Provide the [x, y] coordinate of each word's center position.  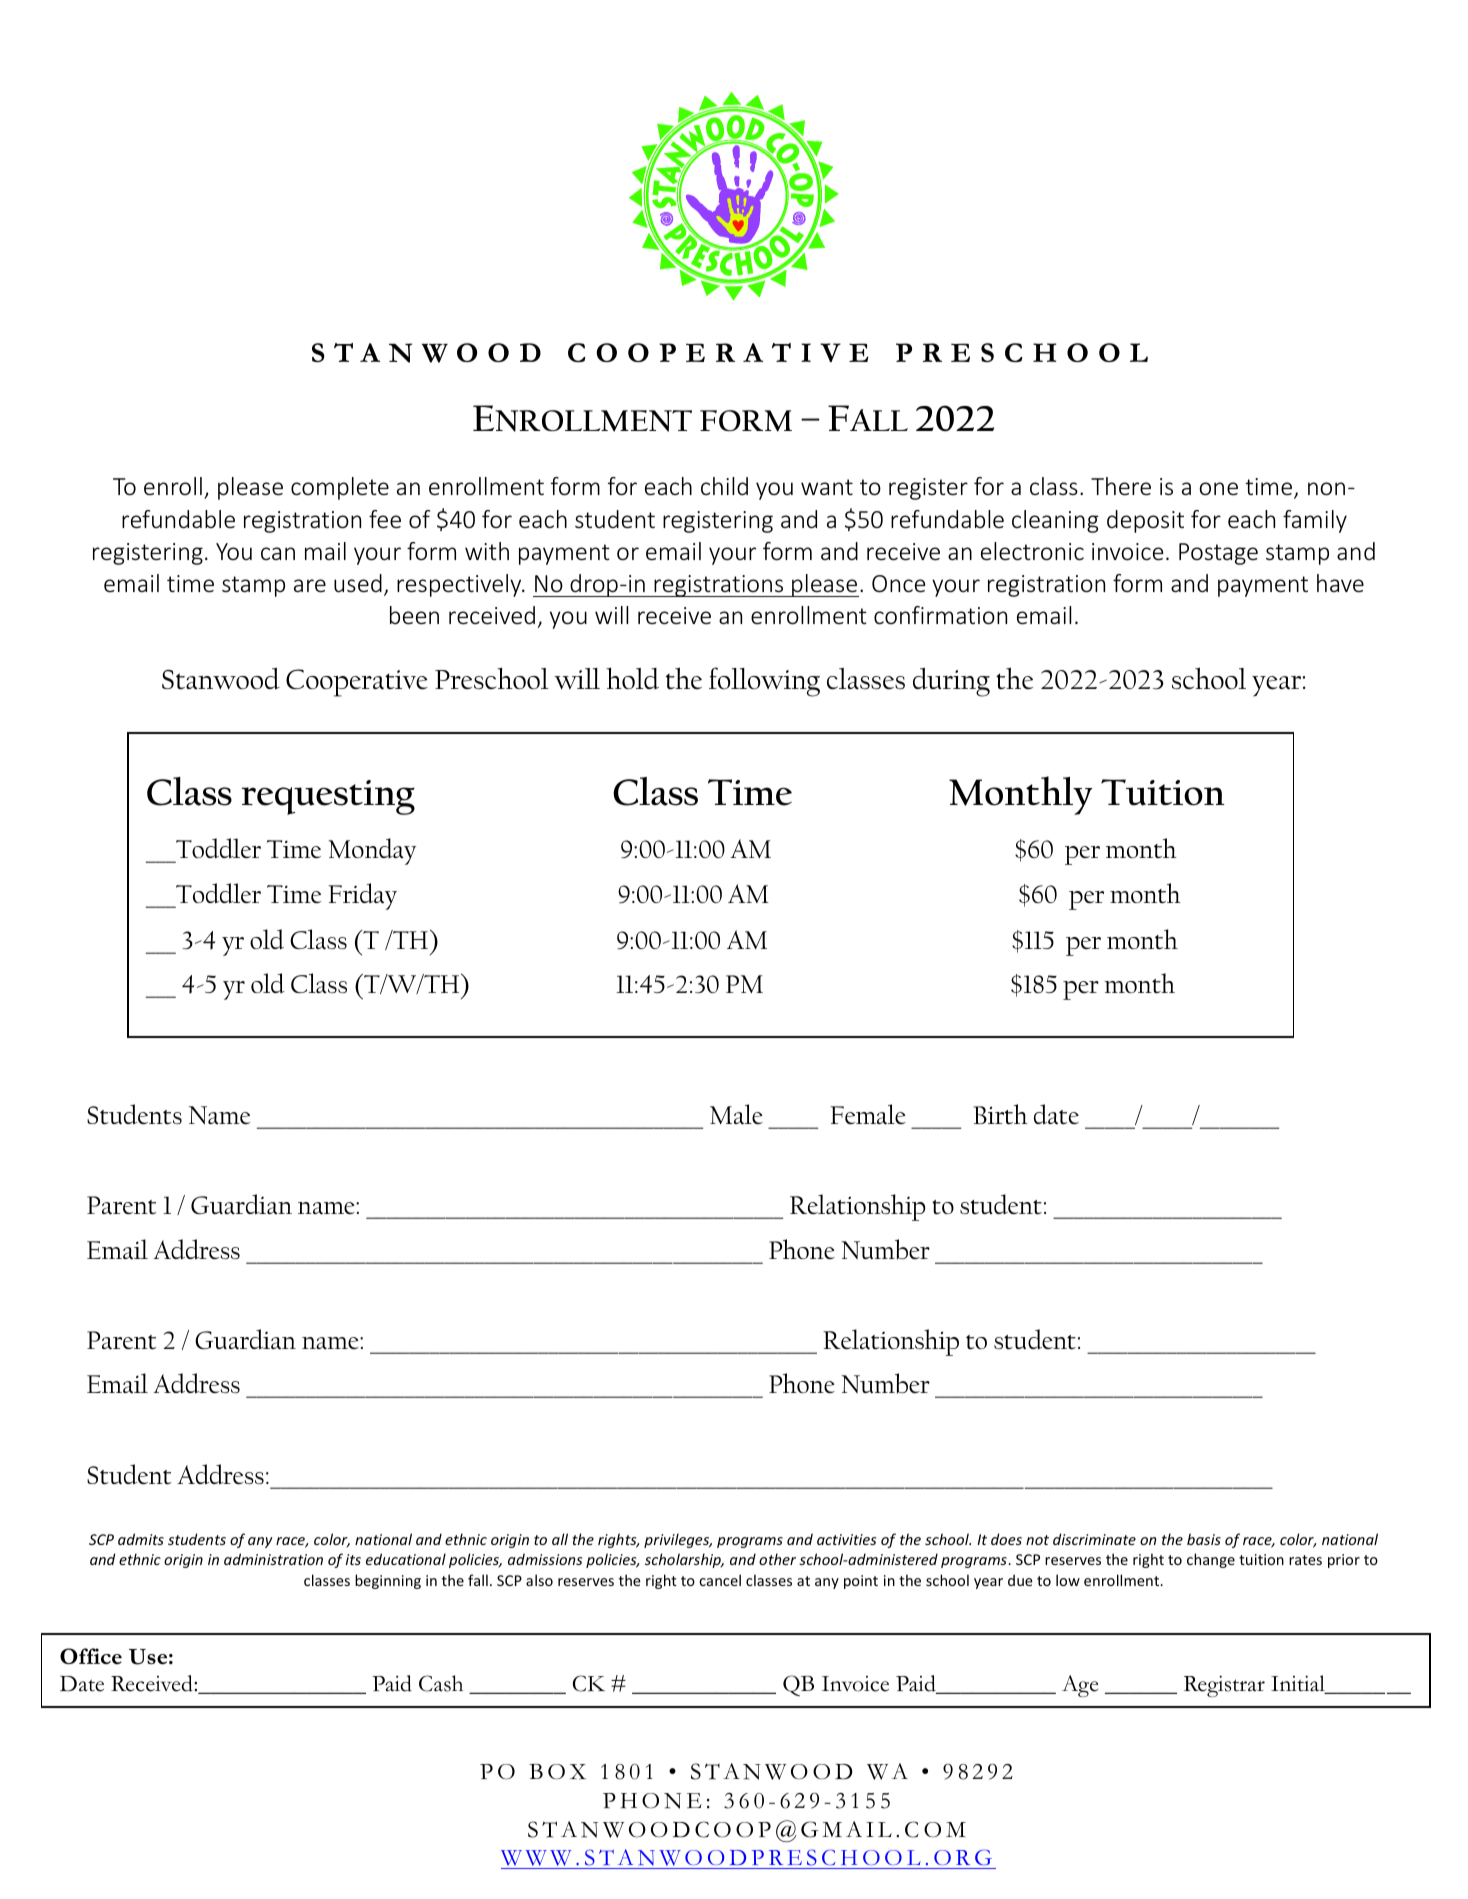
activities [846, 1539]
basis [1204, 1539]
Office [91, 1656]
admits [141, 1539]
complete [340, 488]
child [724, 486]
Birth [1000, 1114]
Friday [362, 896]
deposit [1145, 521]
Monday [372, 851]
